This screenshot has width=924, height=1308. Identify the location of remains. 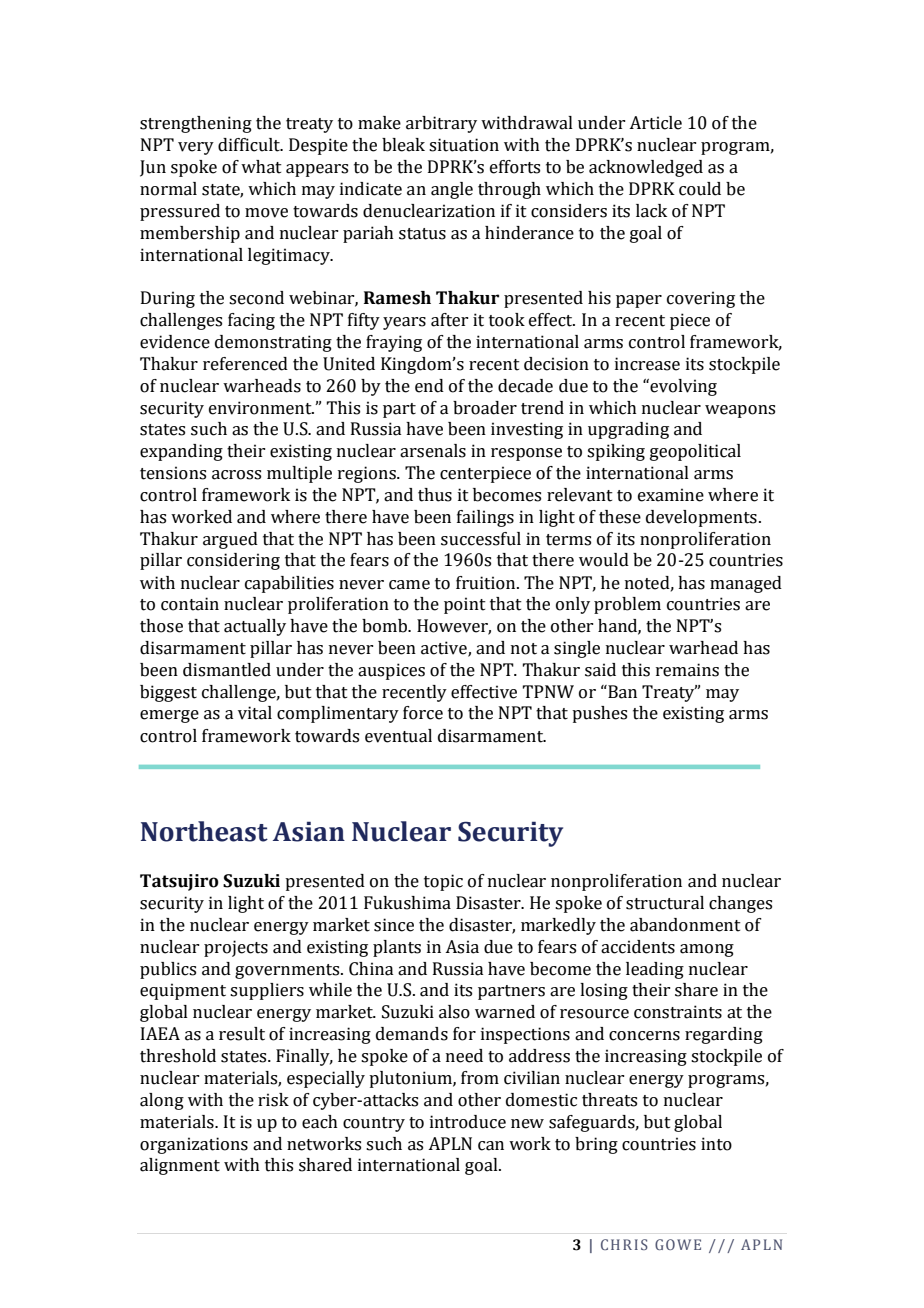
(687, 670).
